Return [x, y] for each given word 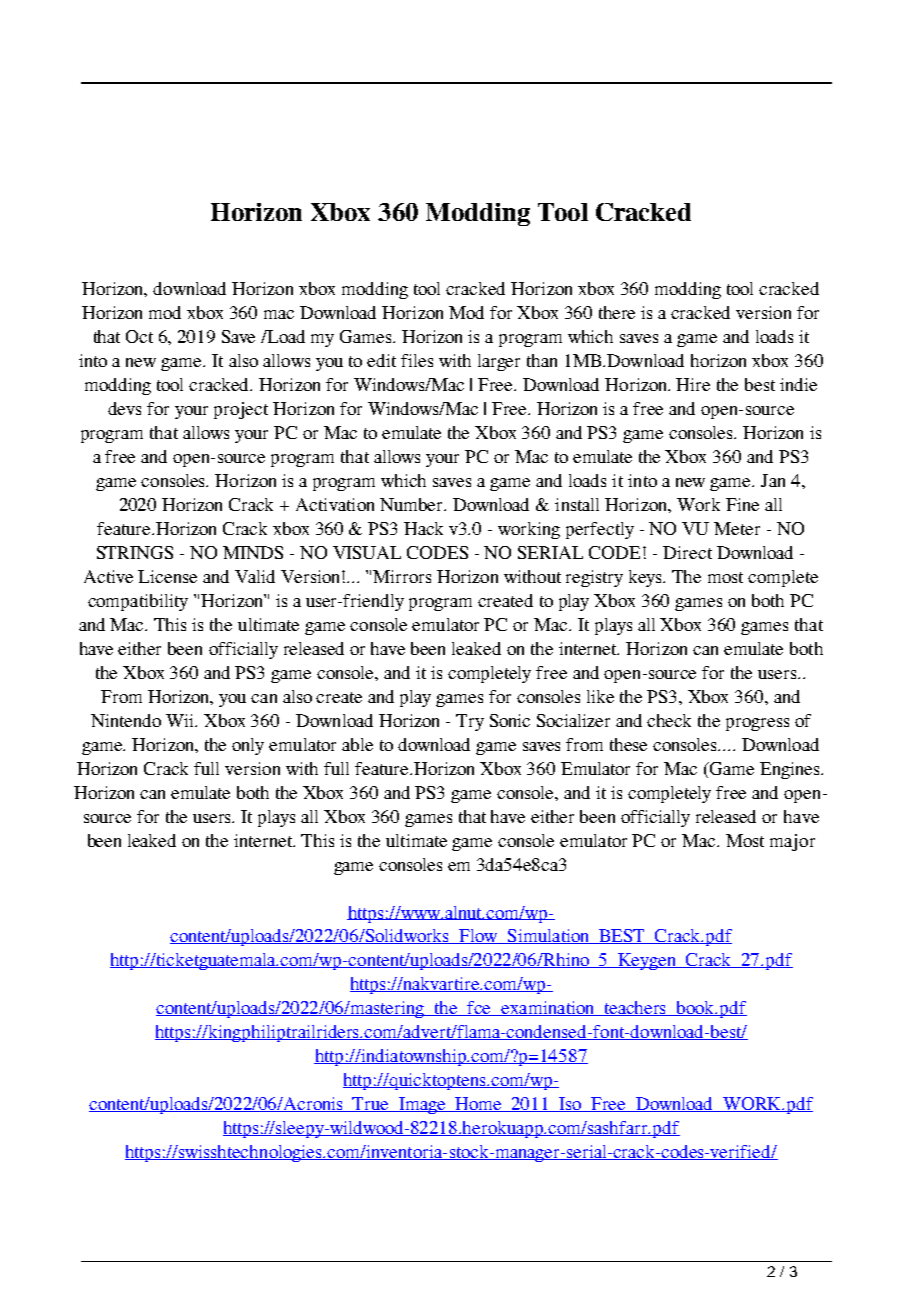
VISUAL [367, 552]
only [248, 746]
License [167, 576]
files [417, 360]
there [617, 312]
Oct [139, 336]
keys [647, 578]
